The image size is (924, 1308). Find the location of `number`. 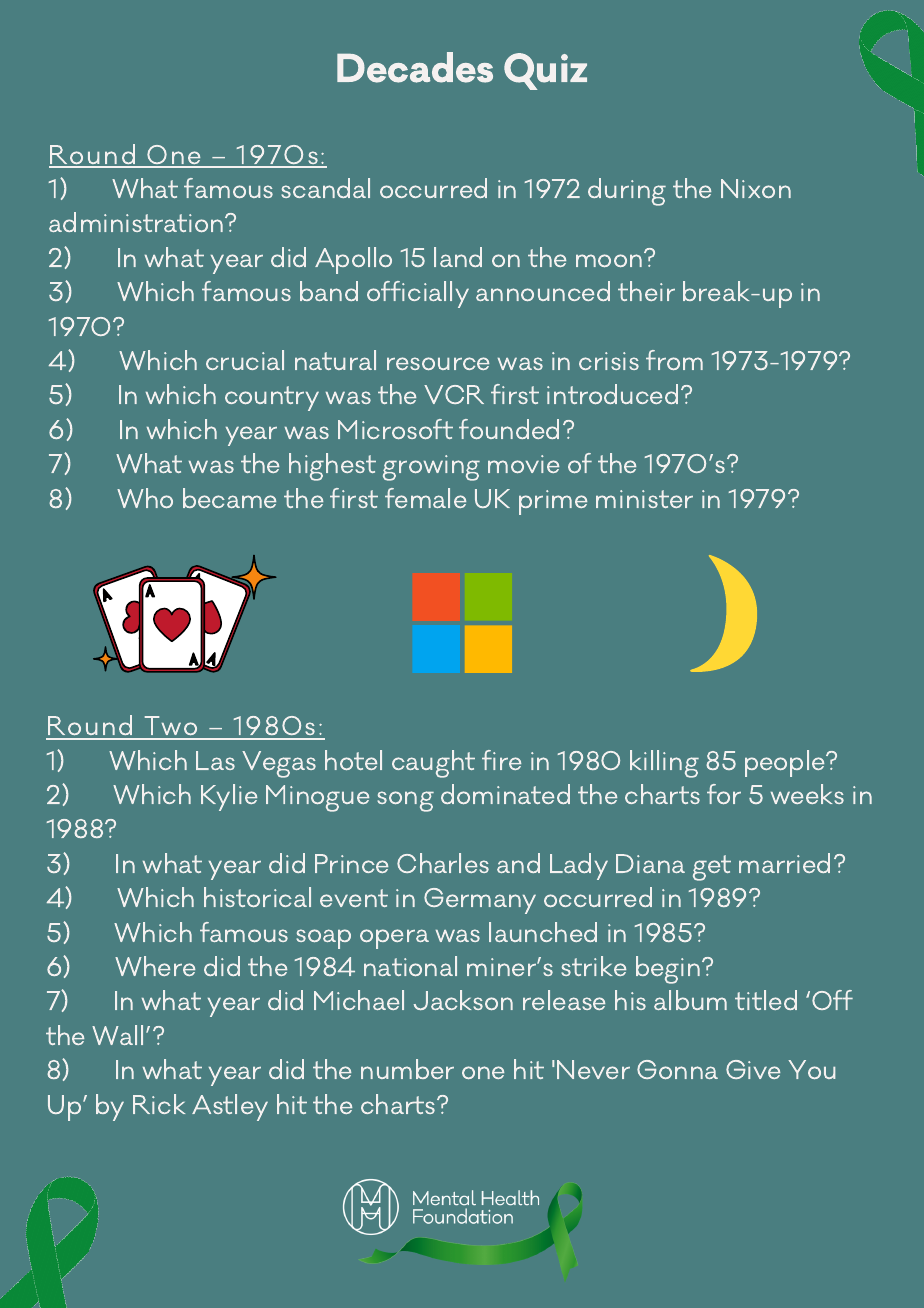

number is located at coordinates (407, 1069).
